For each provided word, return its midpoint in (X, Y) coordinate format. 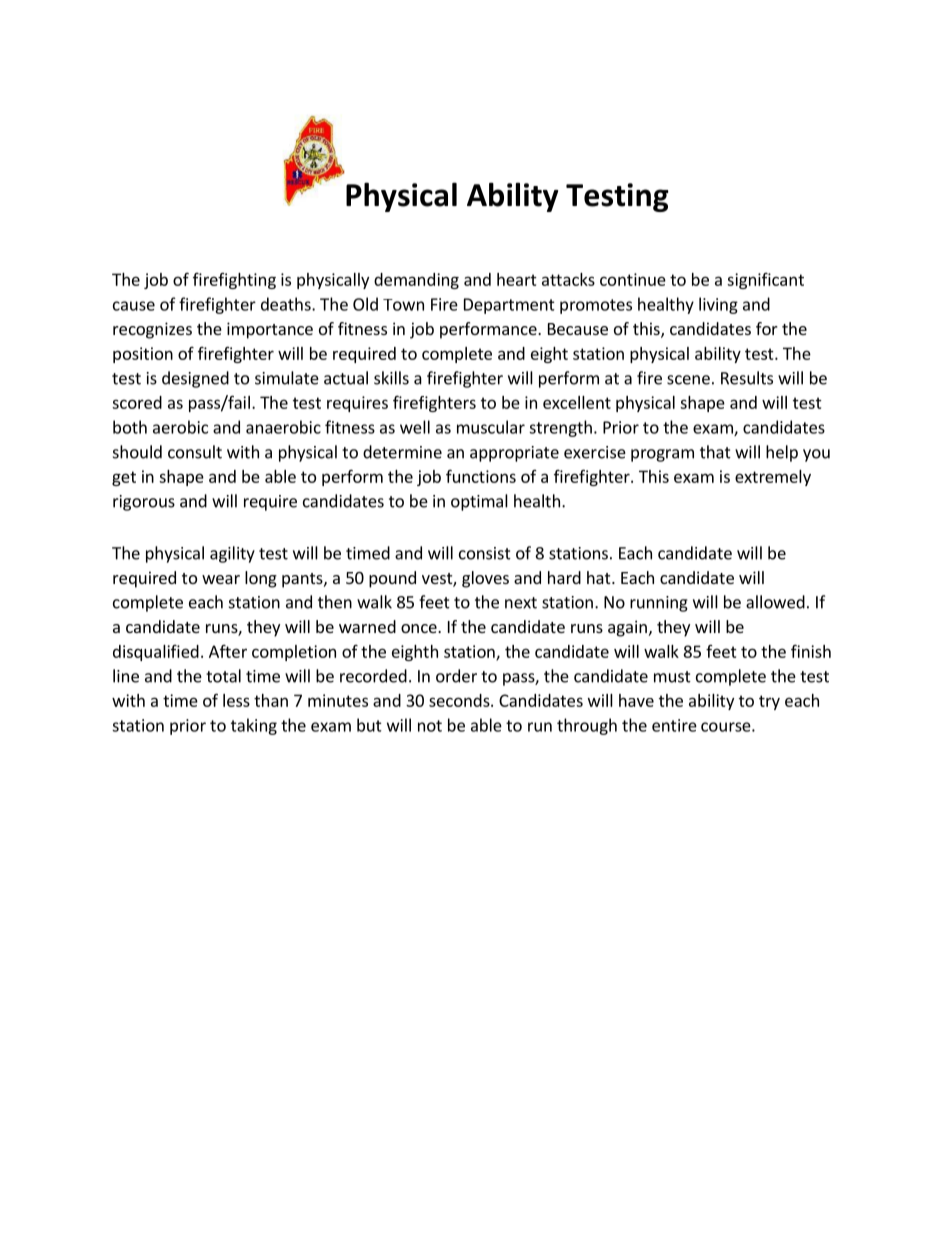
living (718, 305)
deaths (287, 304)
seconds (460, 700)
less (236, 700)
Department (509, 306)
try (769, 702)
